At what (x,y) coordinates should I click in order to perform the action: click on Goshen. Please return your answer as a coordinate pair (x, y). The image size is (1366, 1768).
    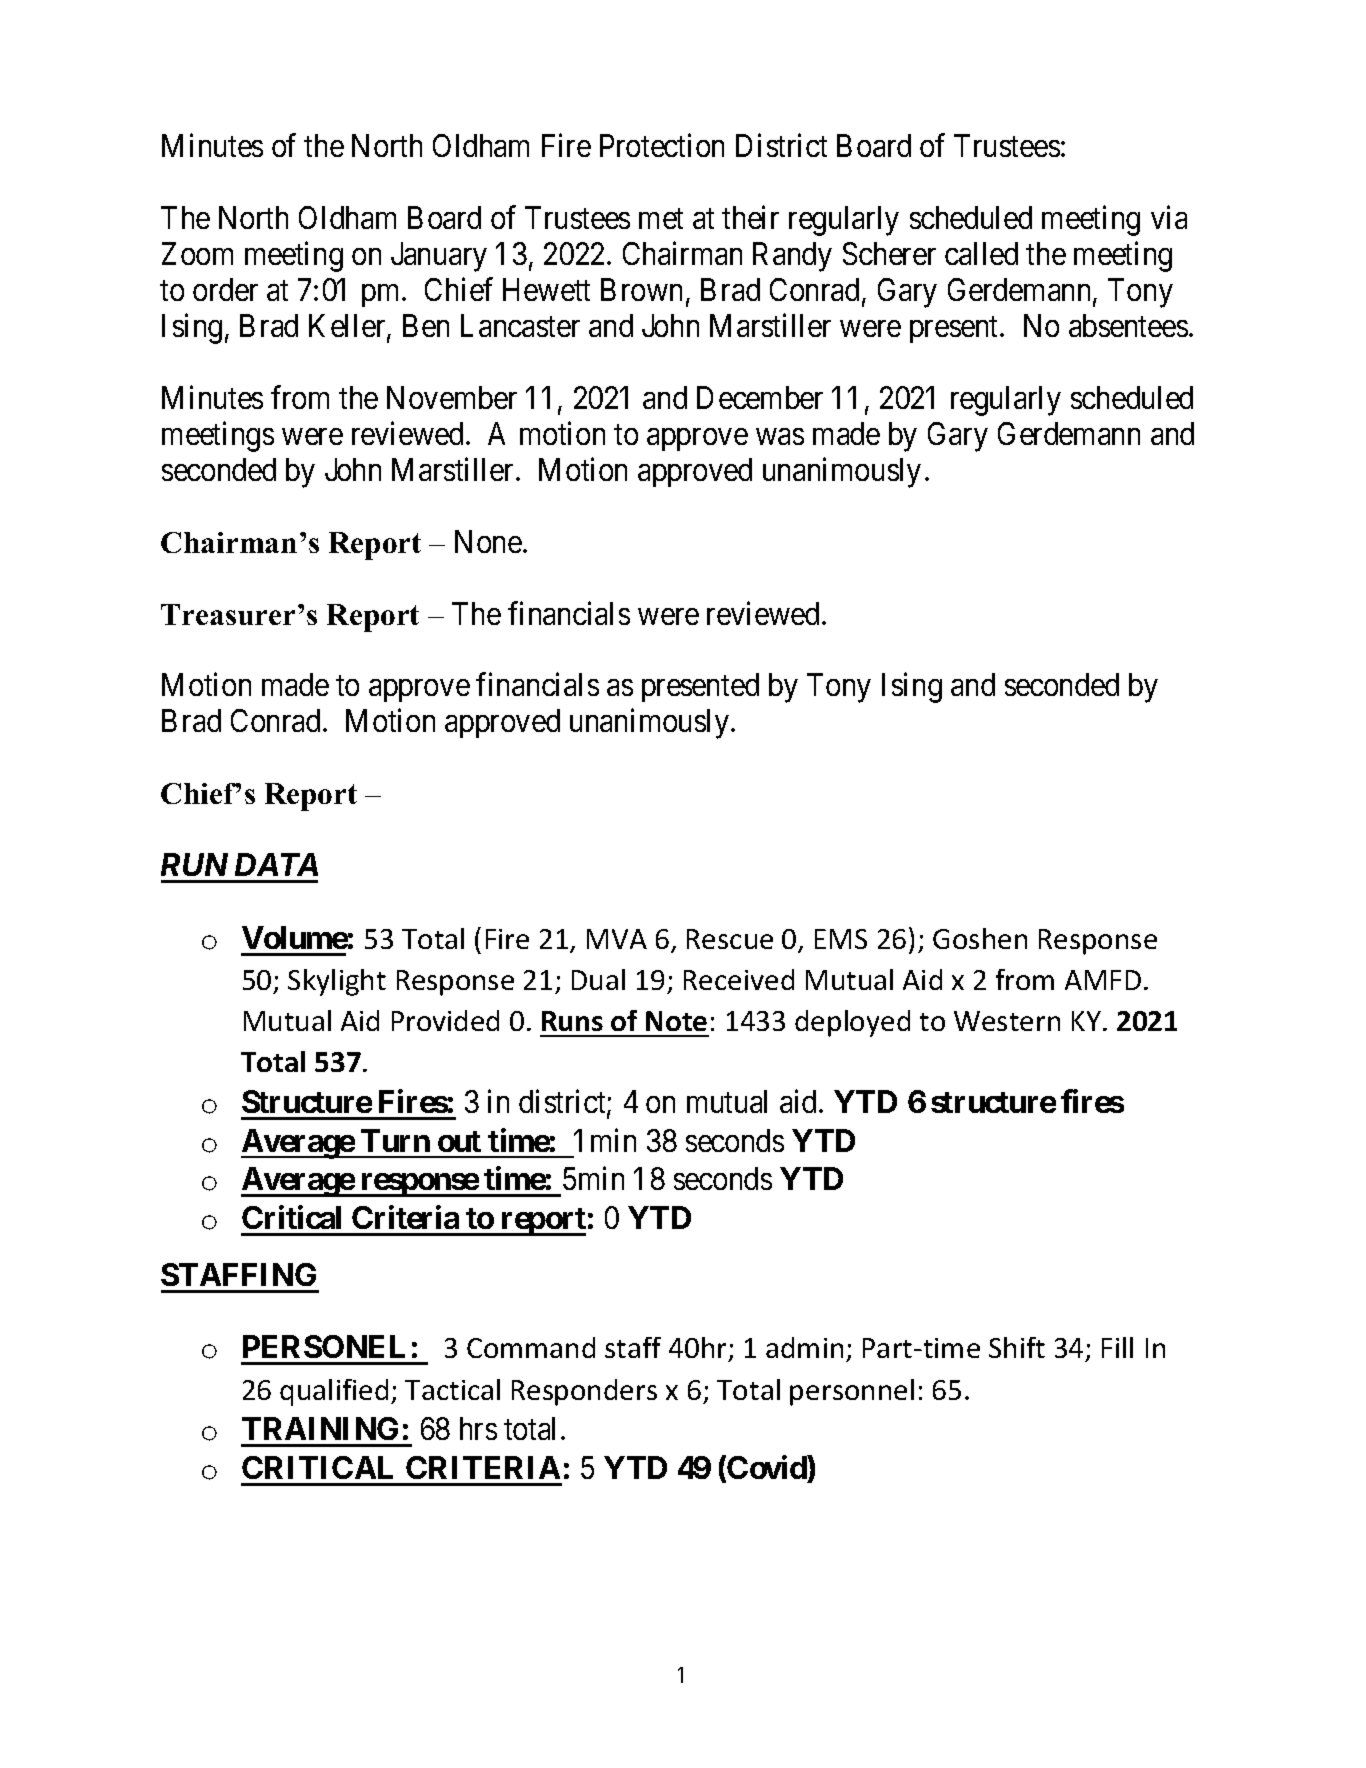
    Looking at the image, I should click on (980, 938).
